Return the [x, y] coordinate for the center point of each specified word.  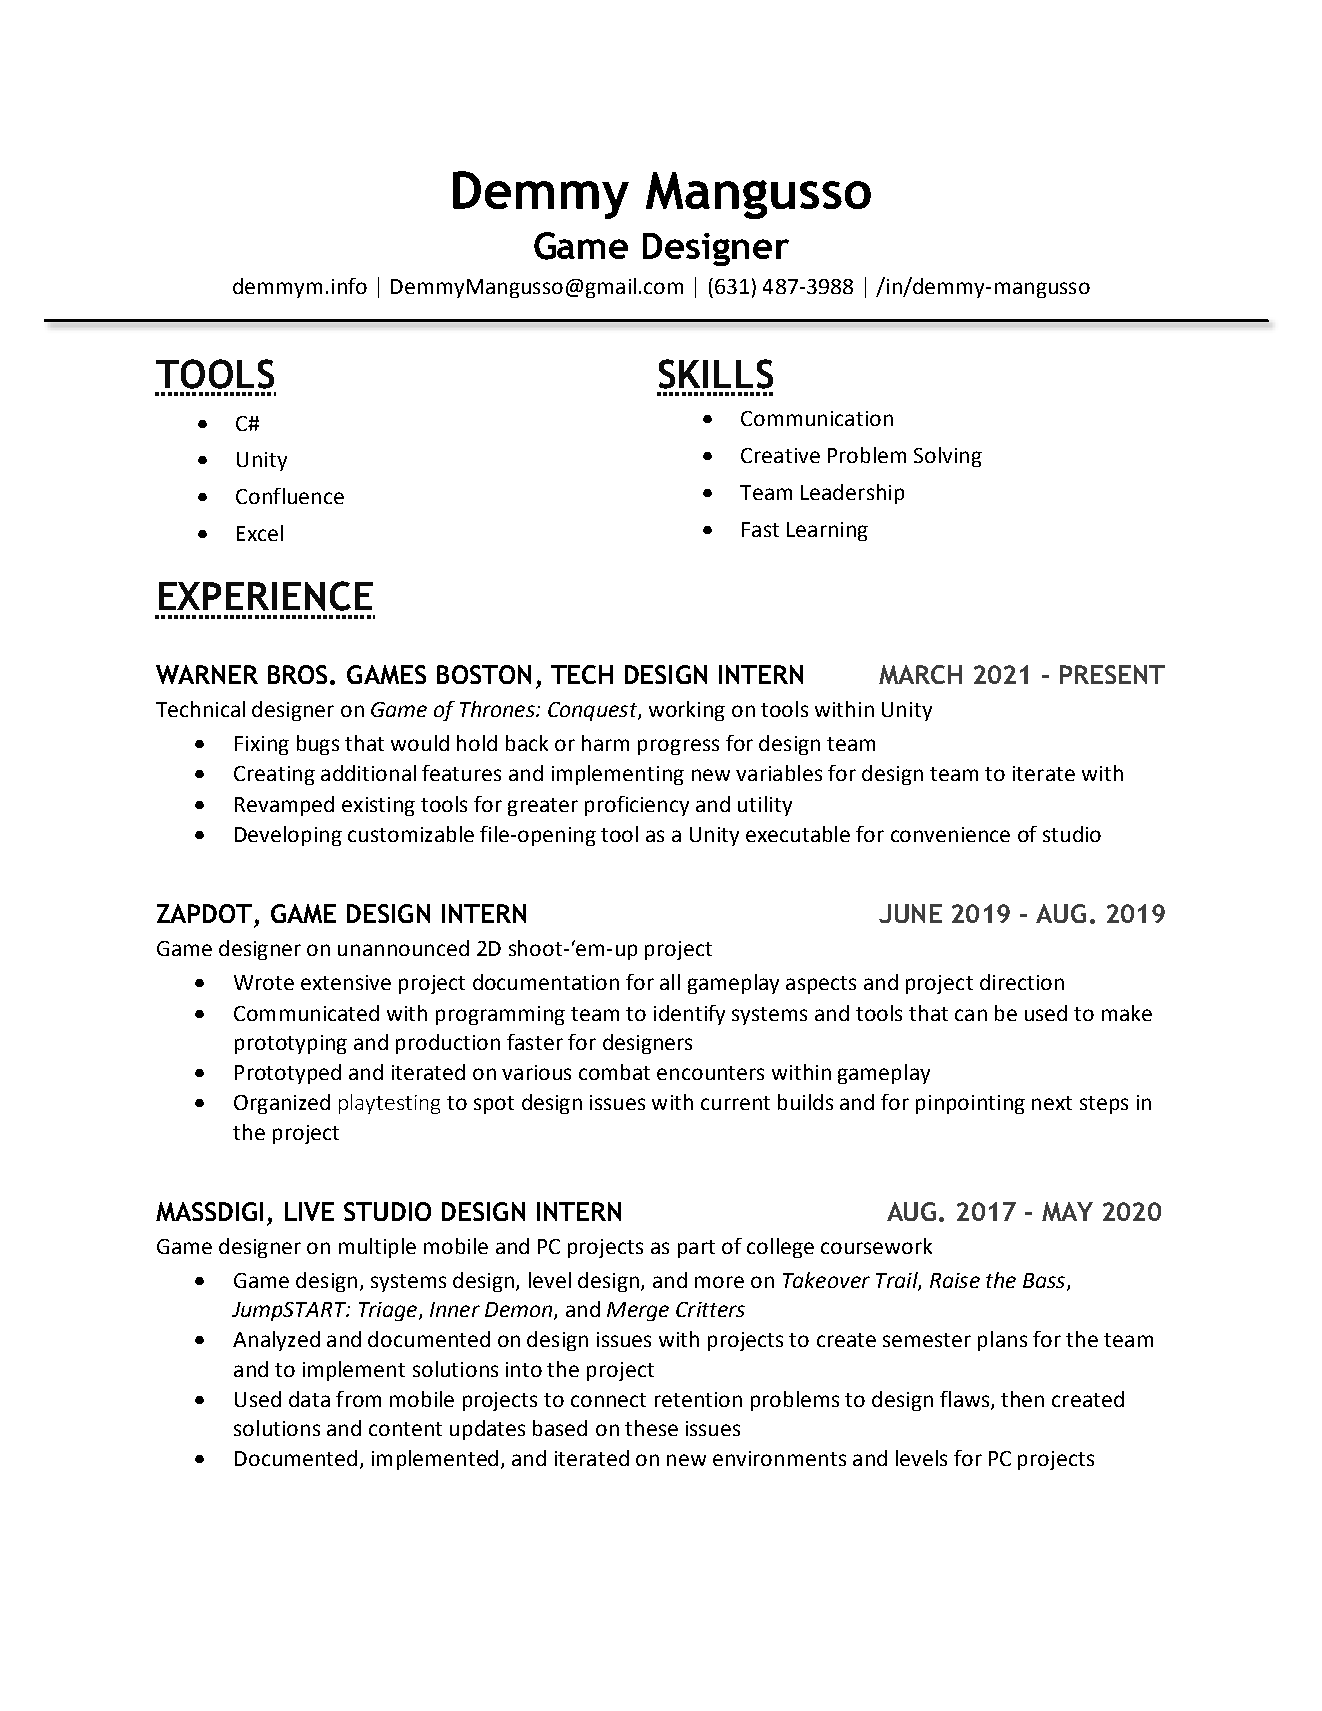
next [1052, 1103]
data [309, 1399]
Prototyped [288, 1074]
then [1022, 1399]
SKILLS [716, 374]
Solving [948, 457]
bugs [318, 745]
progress [678, 747]
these [651, 1428]
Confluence [290, 496]
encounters [710, 1073]
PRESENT [1112, 674]
